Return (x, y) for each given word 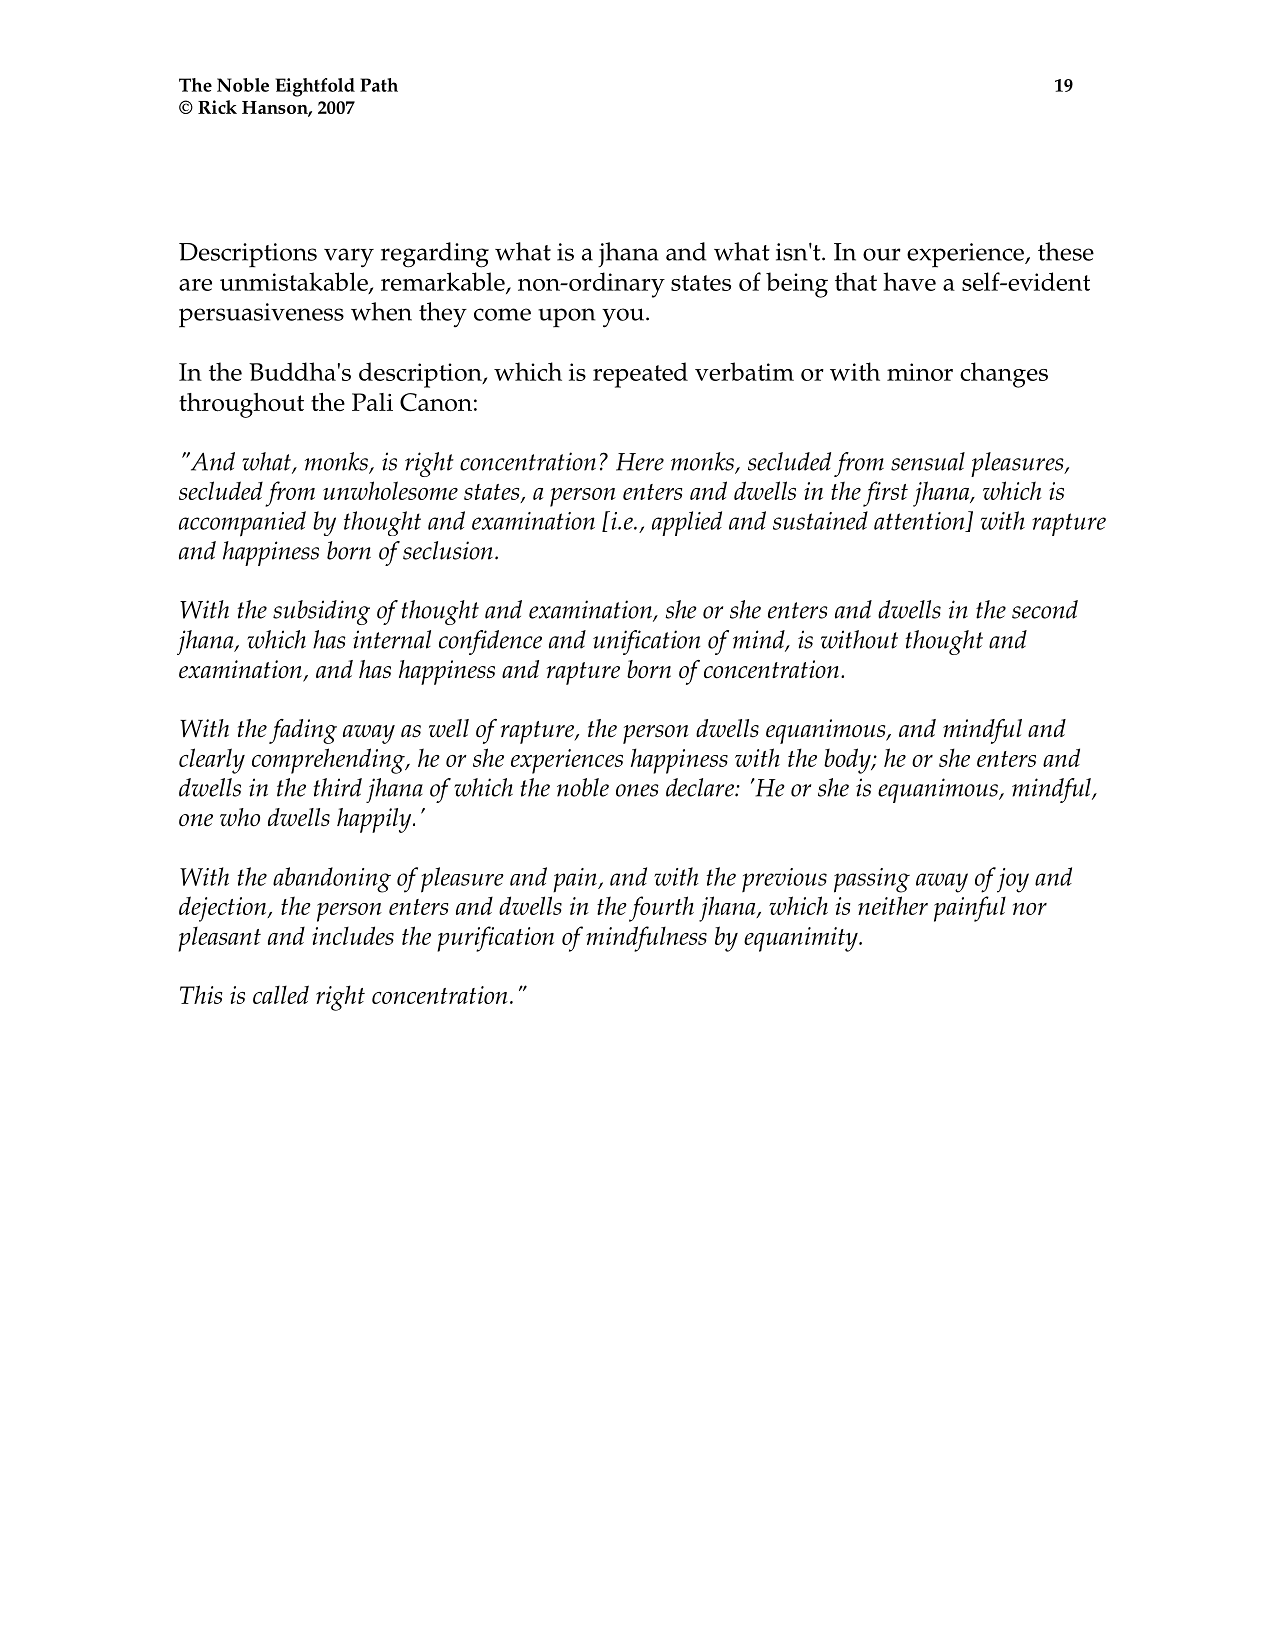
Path (379, 85)
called (281, 994)
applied (687, 523)
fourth (661, 909)
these (1066, 251)
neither (893, 905)
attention (920, 522)
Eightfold (315, 87)
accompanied (242, 524)
